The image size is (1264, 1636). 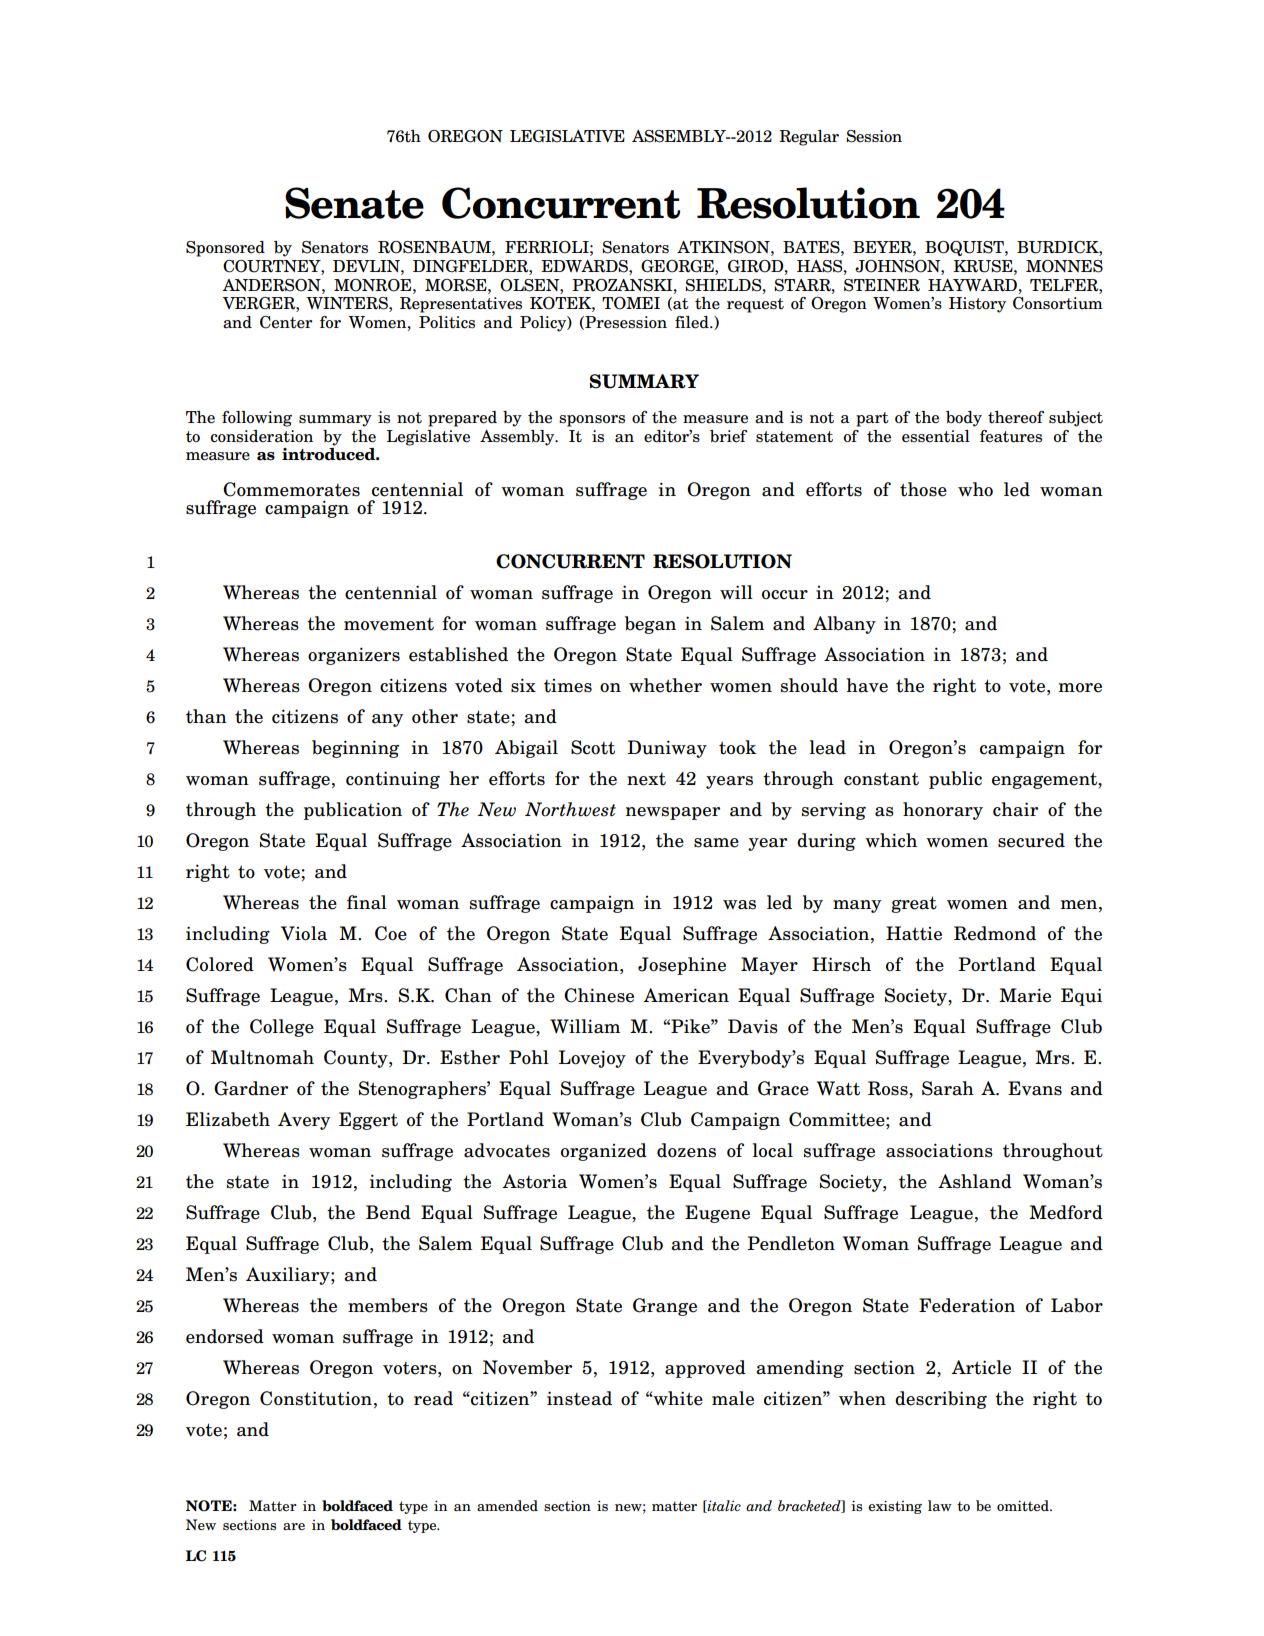 What do you see at coordinates (354, 203) in the page?
I see `Senate` at bounding box center [354, 203].
